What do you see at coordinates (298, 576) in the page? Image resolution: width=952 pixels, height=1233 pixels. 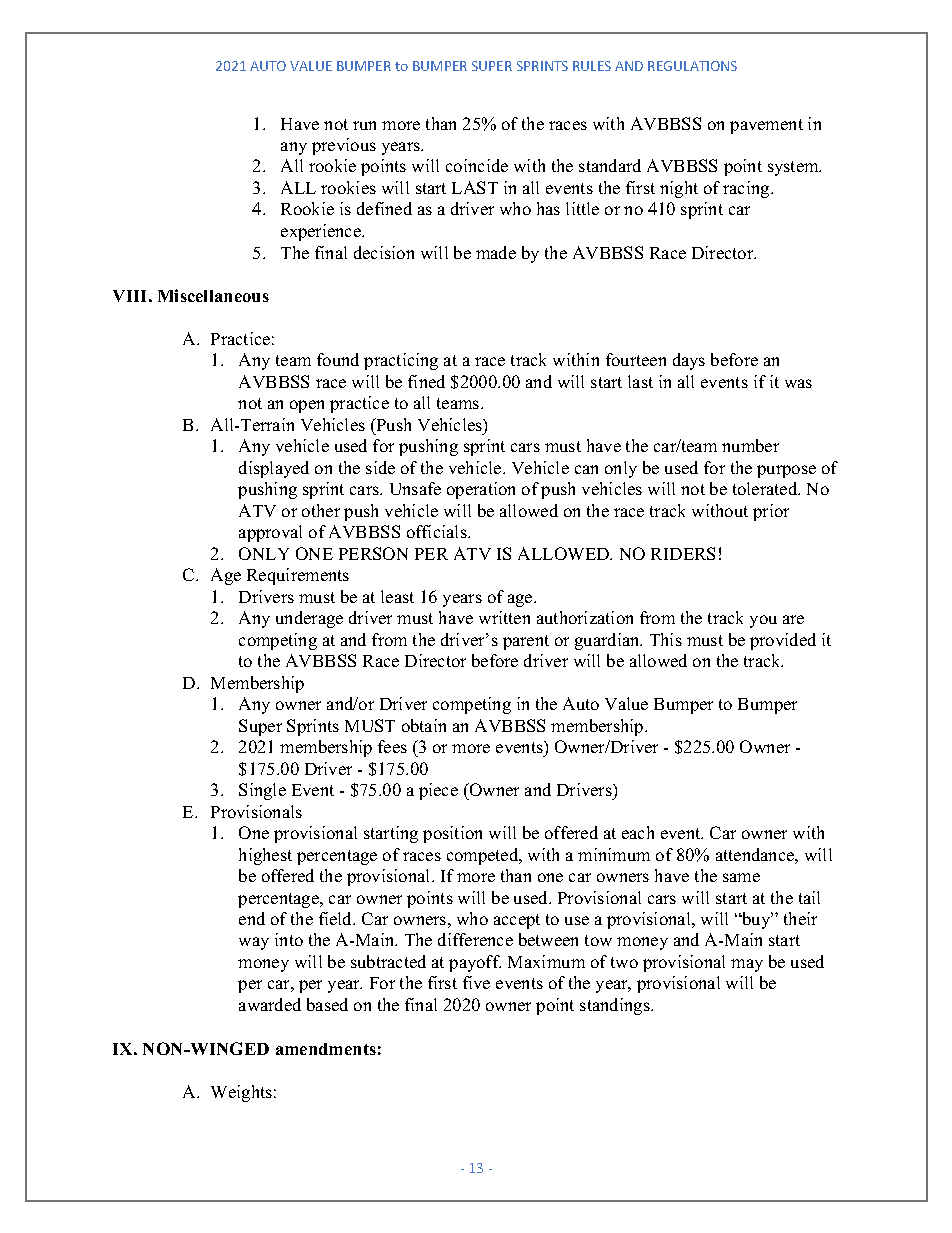 I see `Requirements` at bounding box center [298, 576].
